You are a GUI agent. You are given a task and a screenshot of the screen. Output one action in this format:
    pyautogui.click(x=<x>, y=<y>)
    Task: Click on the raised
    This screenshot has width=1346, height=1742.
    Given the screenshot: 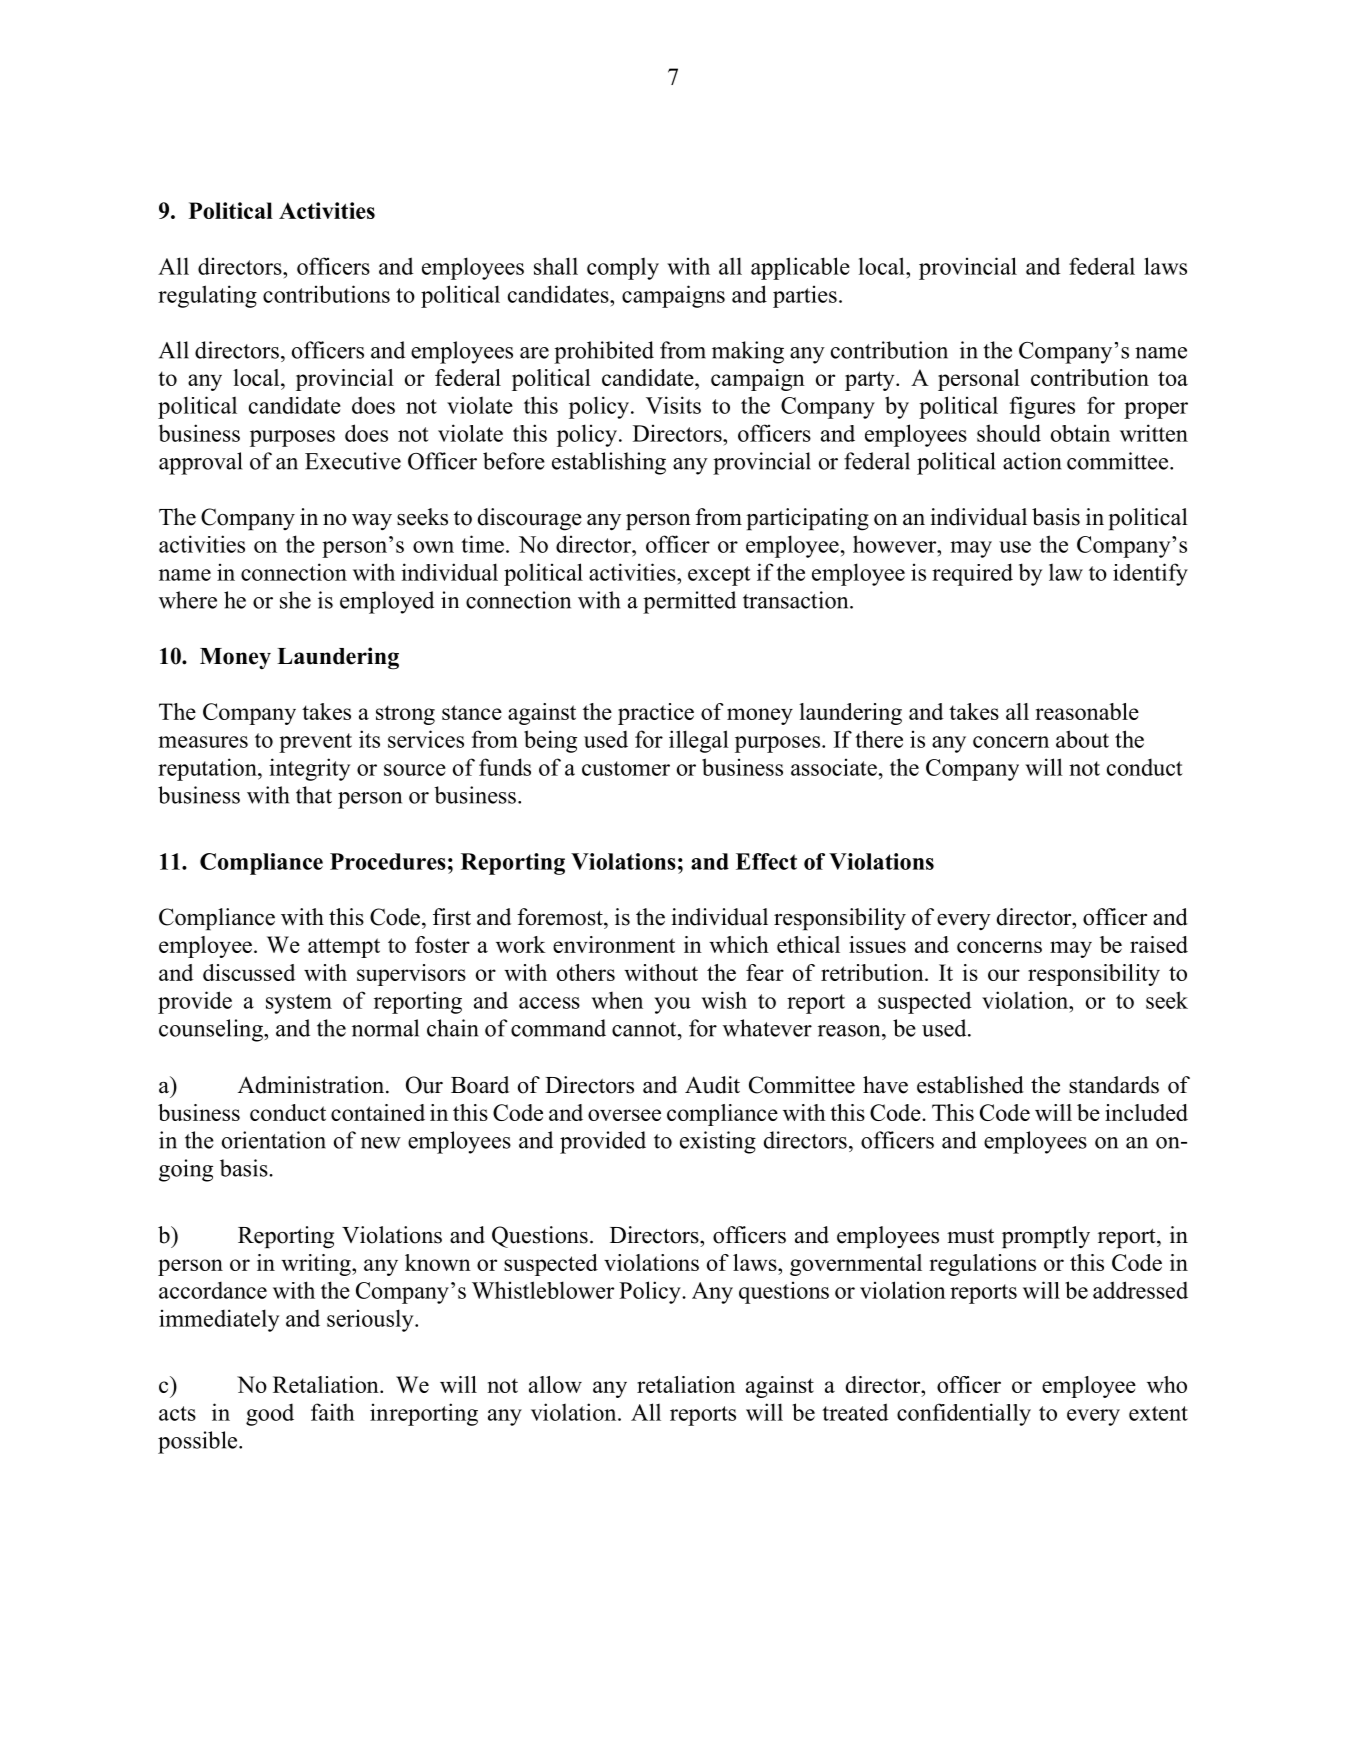 What is the action you would take?
    pyautogui.click(x=1159, y=944)
